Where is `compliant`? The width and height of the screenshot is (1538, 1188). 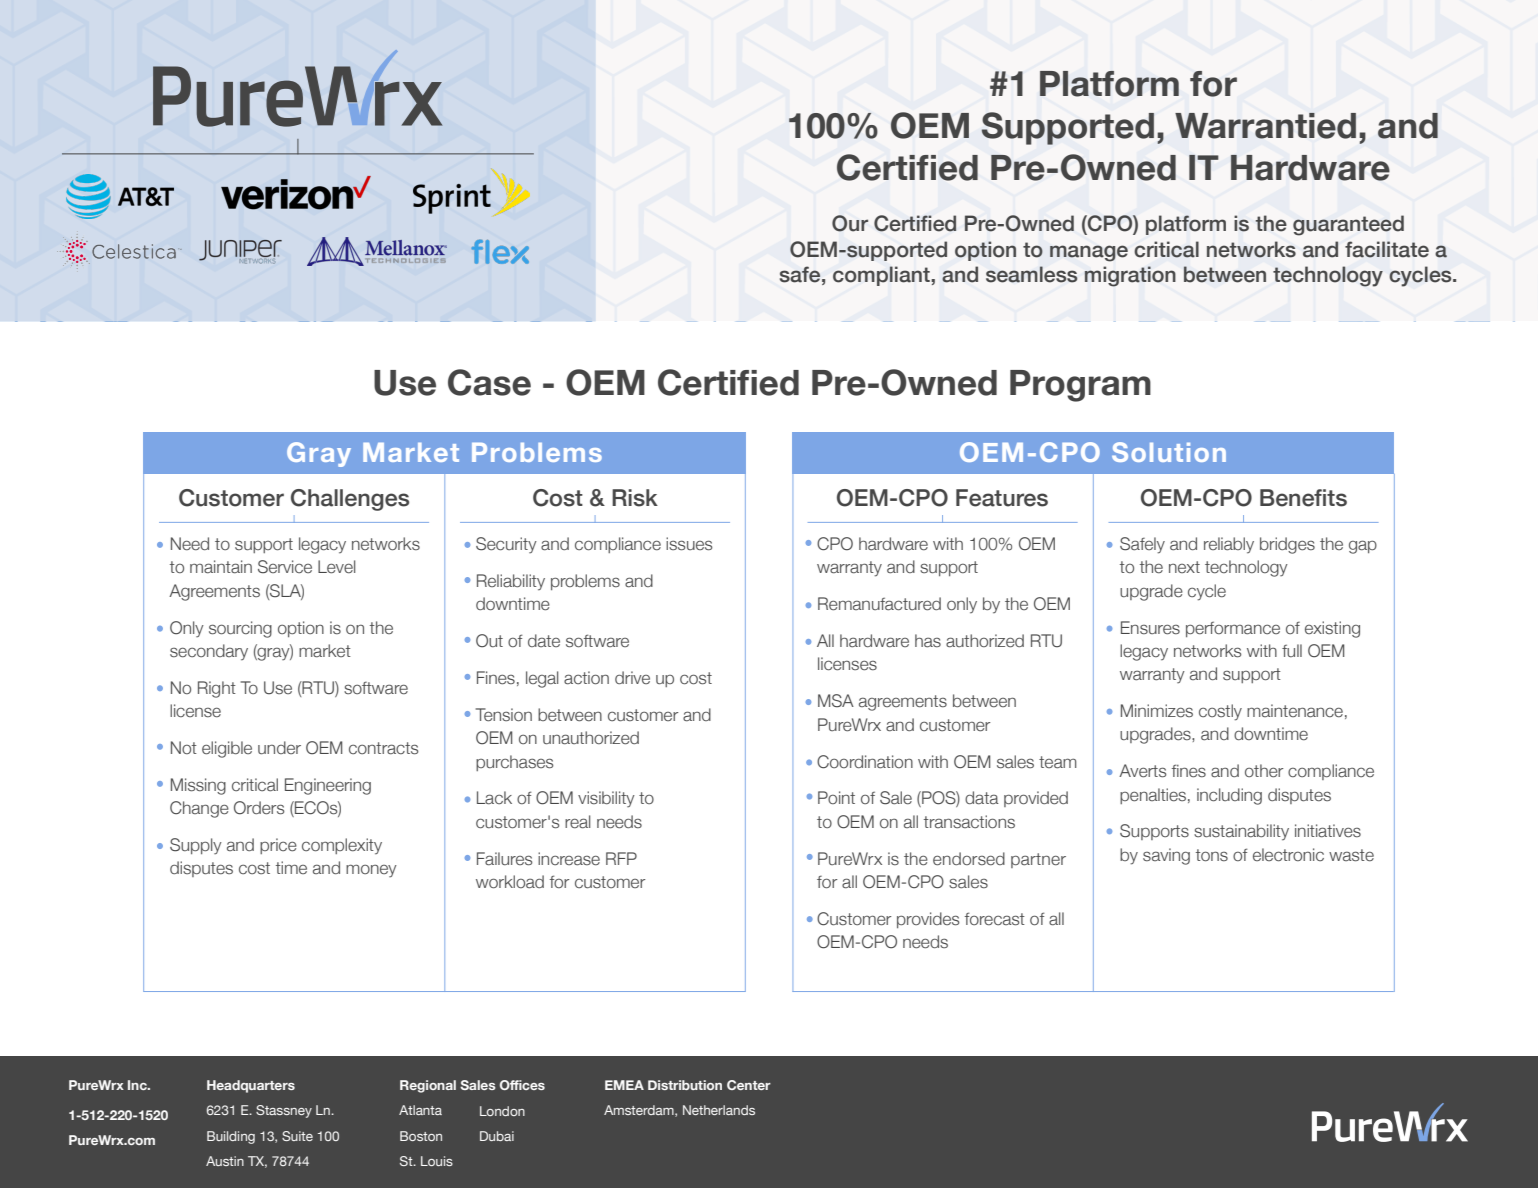 compliant is located at coordinates (882, 276).
